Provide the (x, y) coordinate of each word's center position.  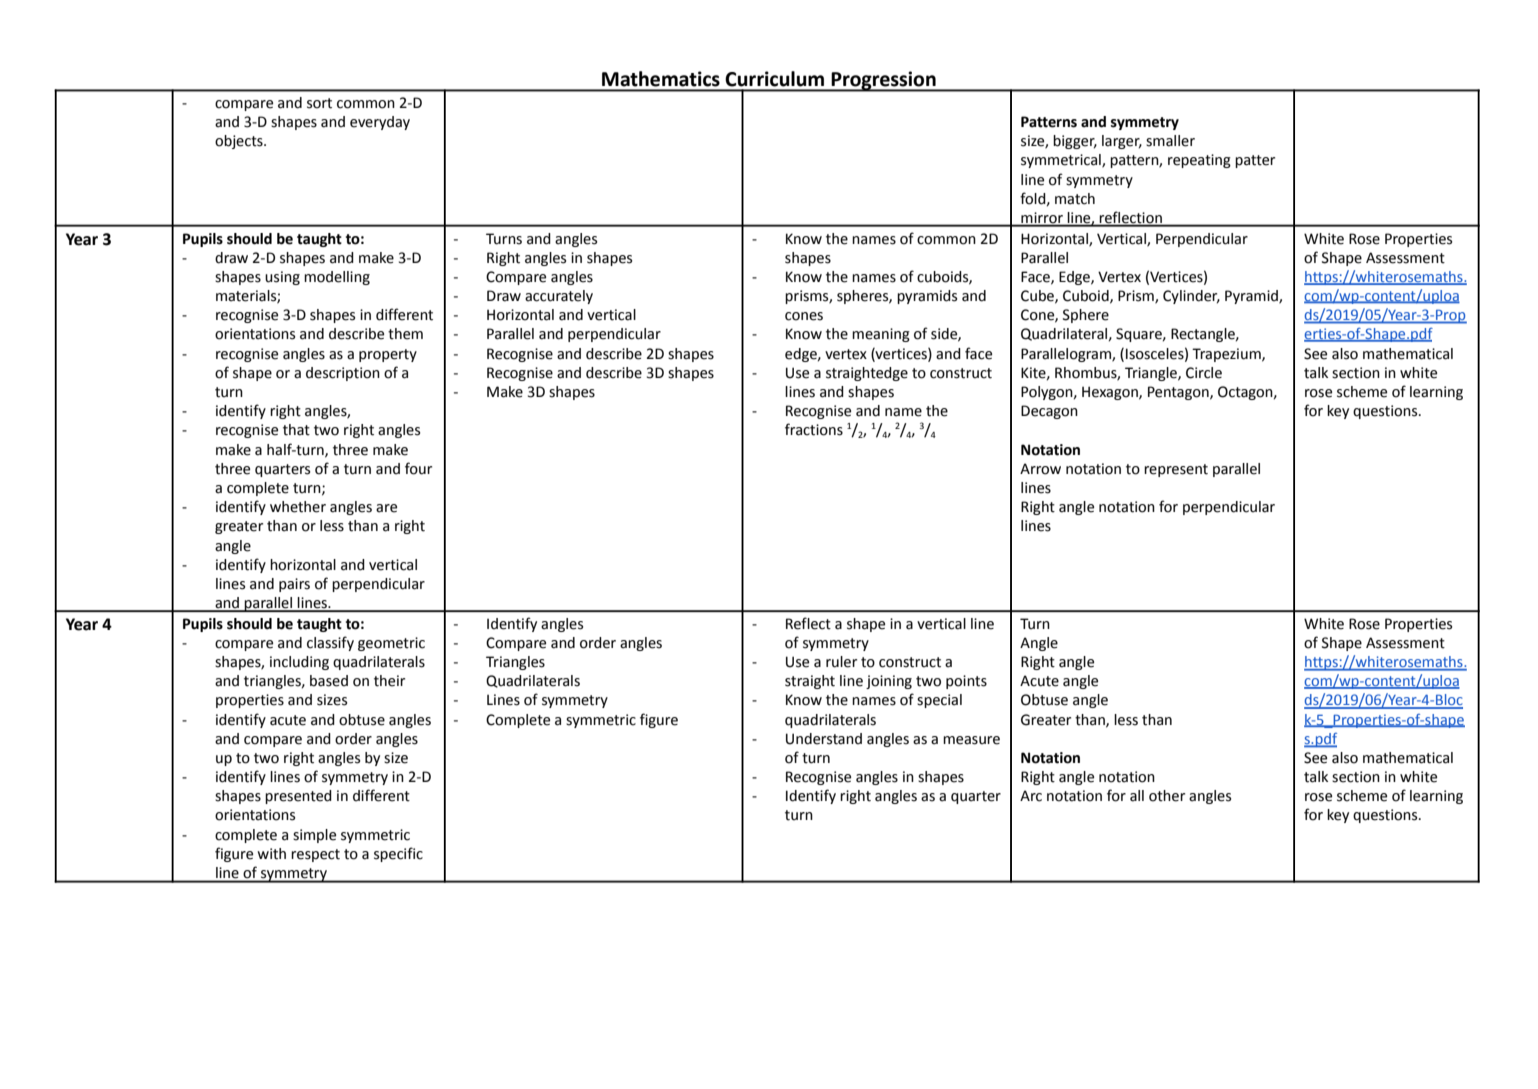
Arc (1031, 796)
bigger (1075, 142)
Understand (824, 739)
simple (314, 836)
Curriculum (774, 79)
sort (319, 103)
